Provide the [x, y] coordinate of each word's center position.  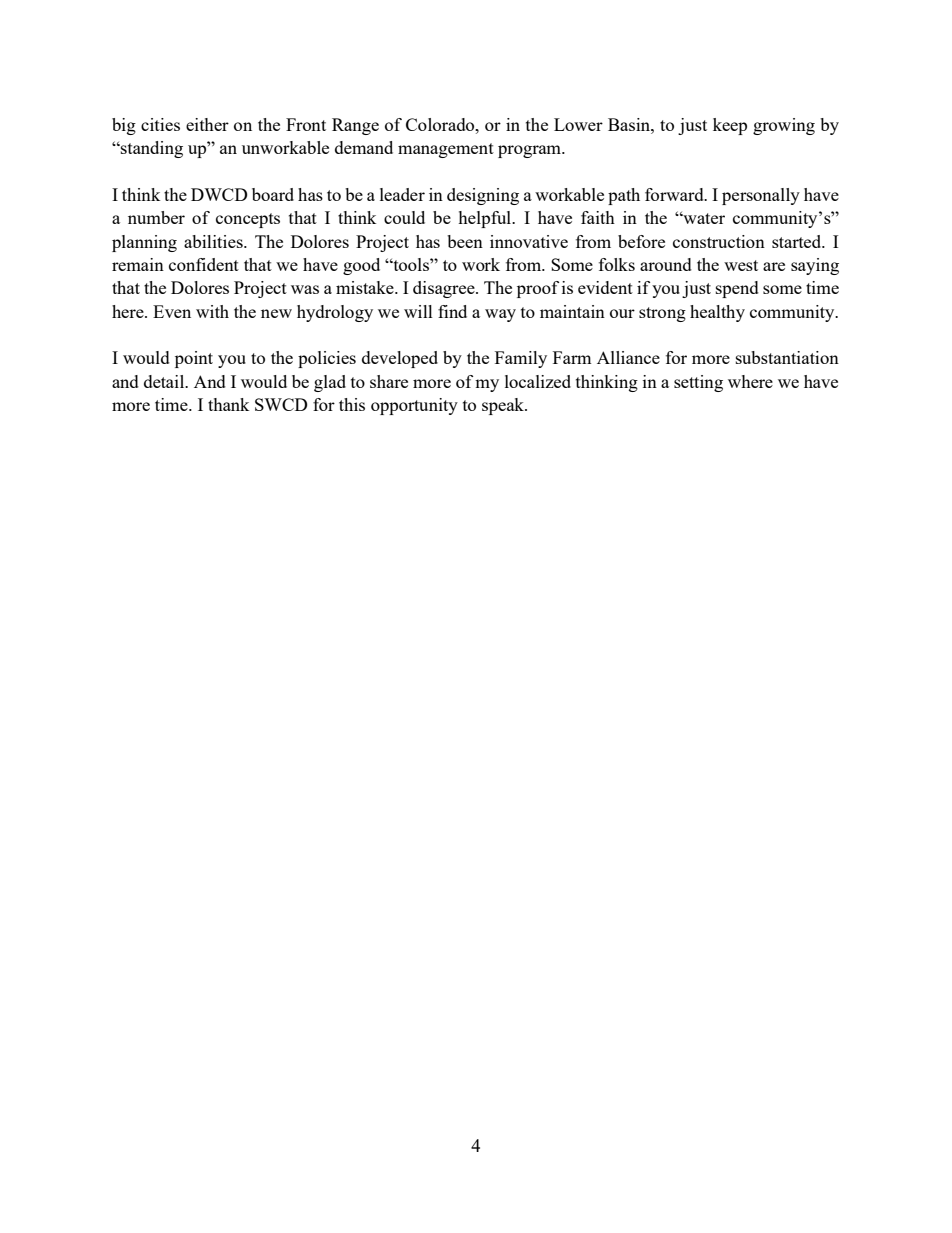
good [361, 266]
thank [228, 404]
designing [483, 196]
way [500, 315]
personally [761, 196]
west [741, 265]
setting [698, 383]
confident [204, 264]
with [212, 311]
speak [504, 406]
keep [730, 126]
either [207, 124]
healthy [717, 313]
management [446, 150]
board [273, 194]
